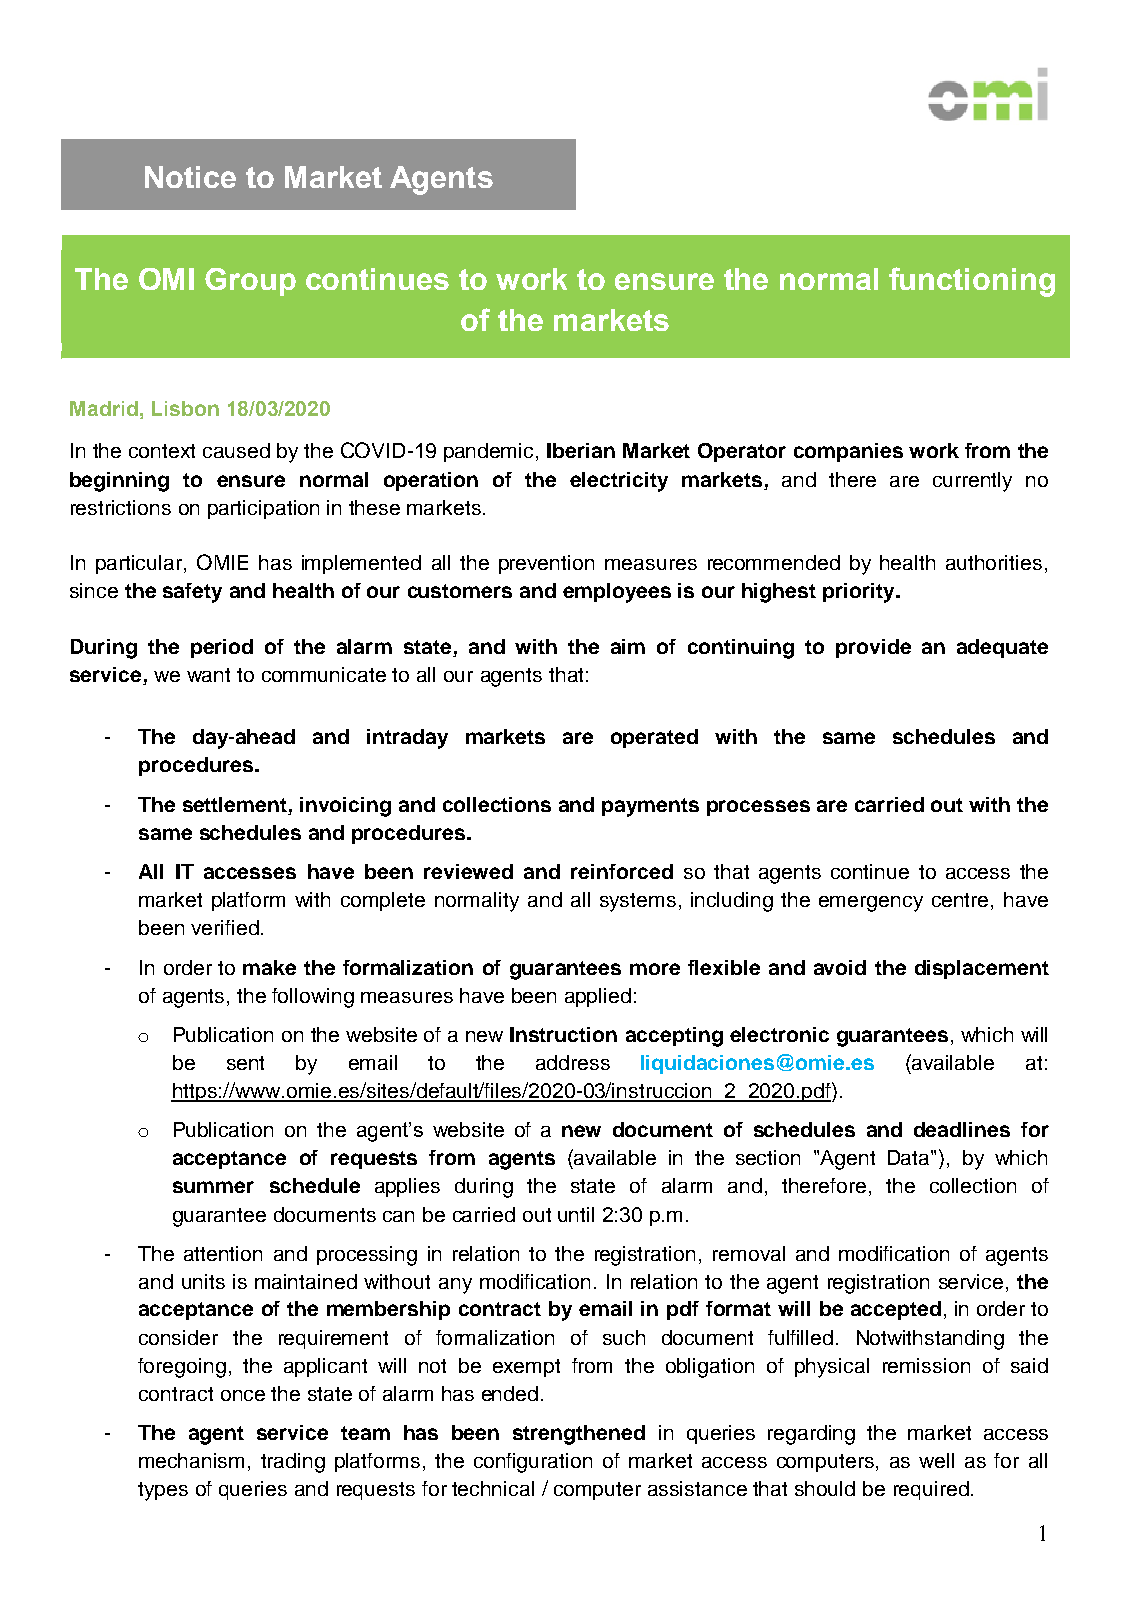 The width and height of the image is (1143, 1617). Describe the element at coordinates (191, 1460) in the image. I see `mechanism` at that location.
